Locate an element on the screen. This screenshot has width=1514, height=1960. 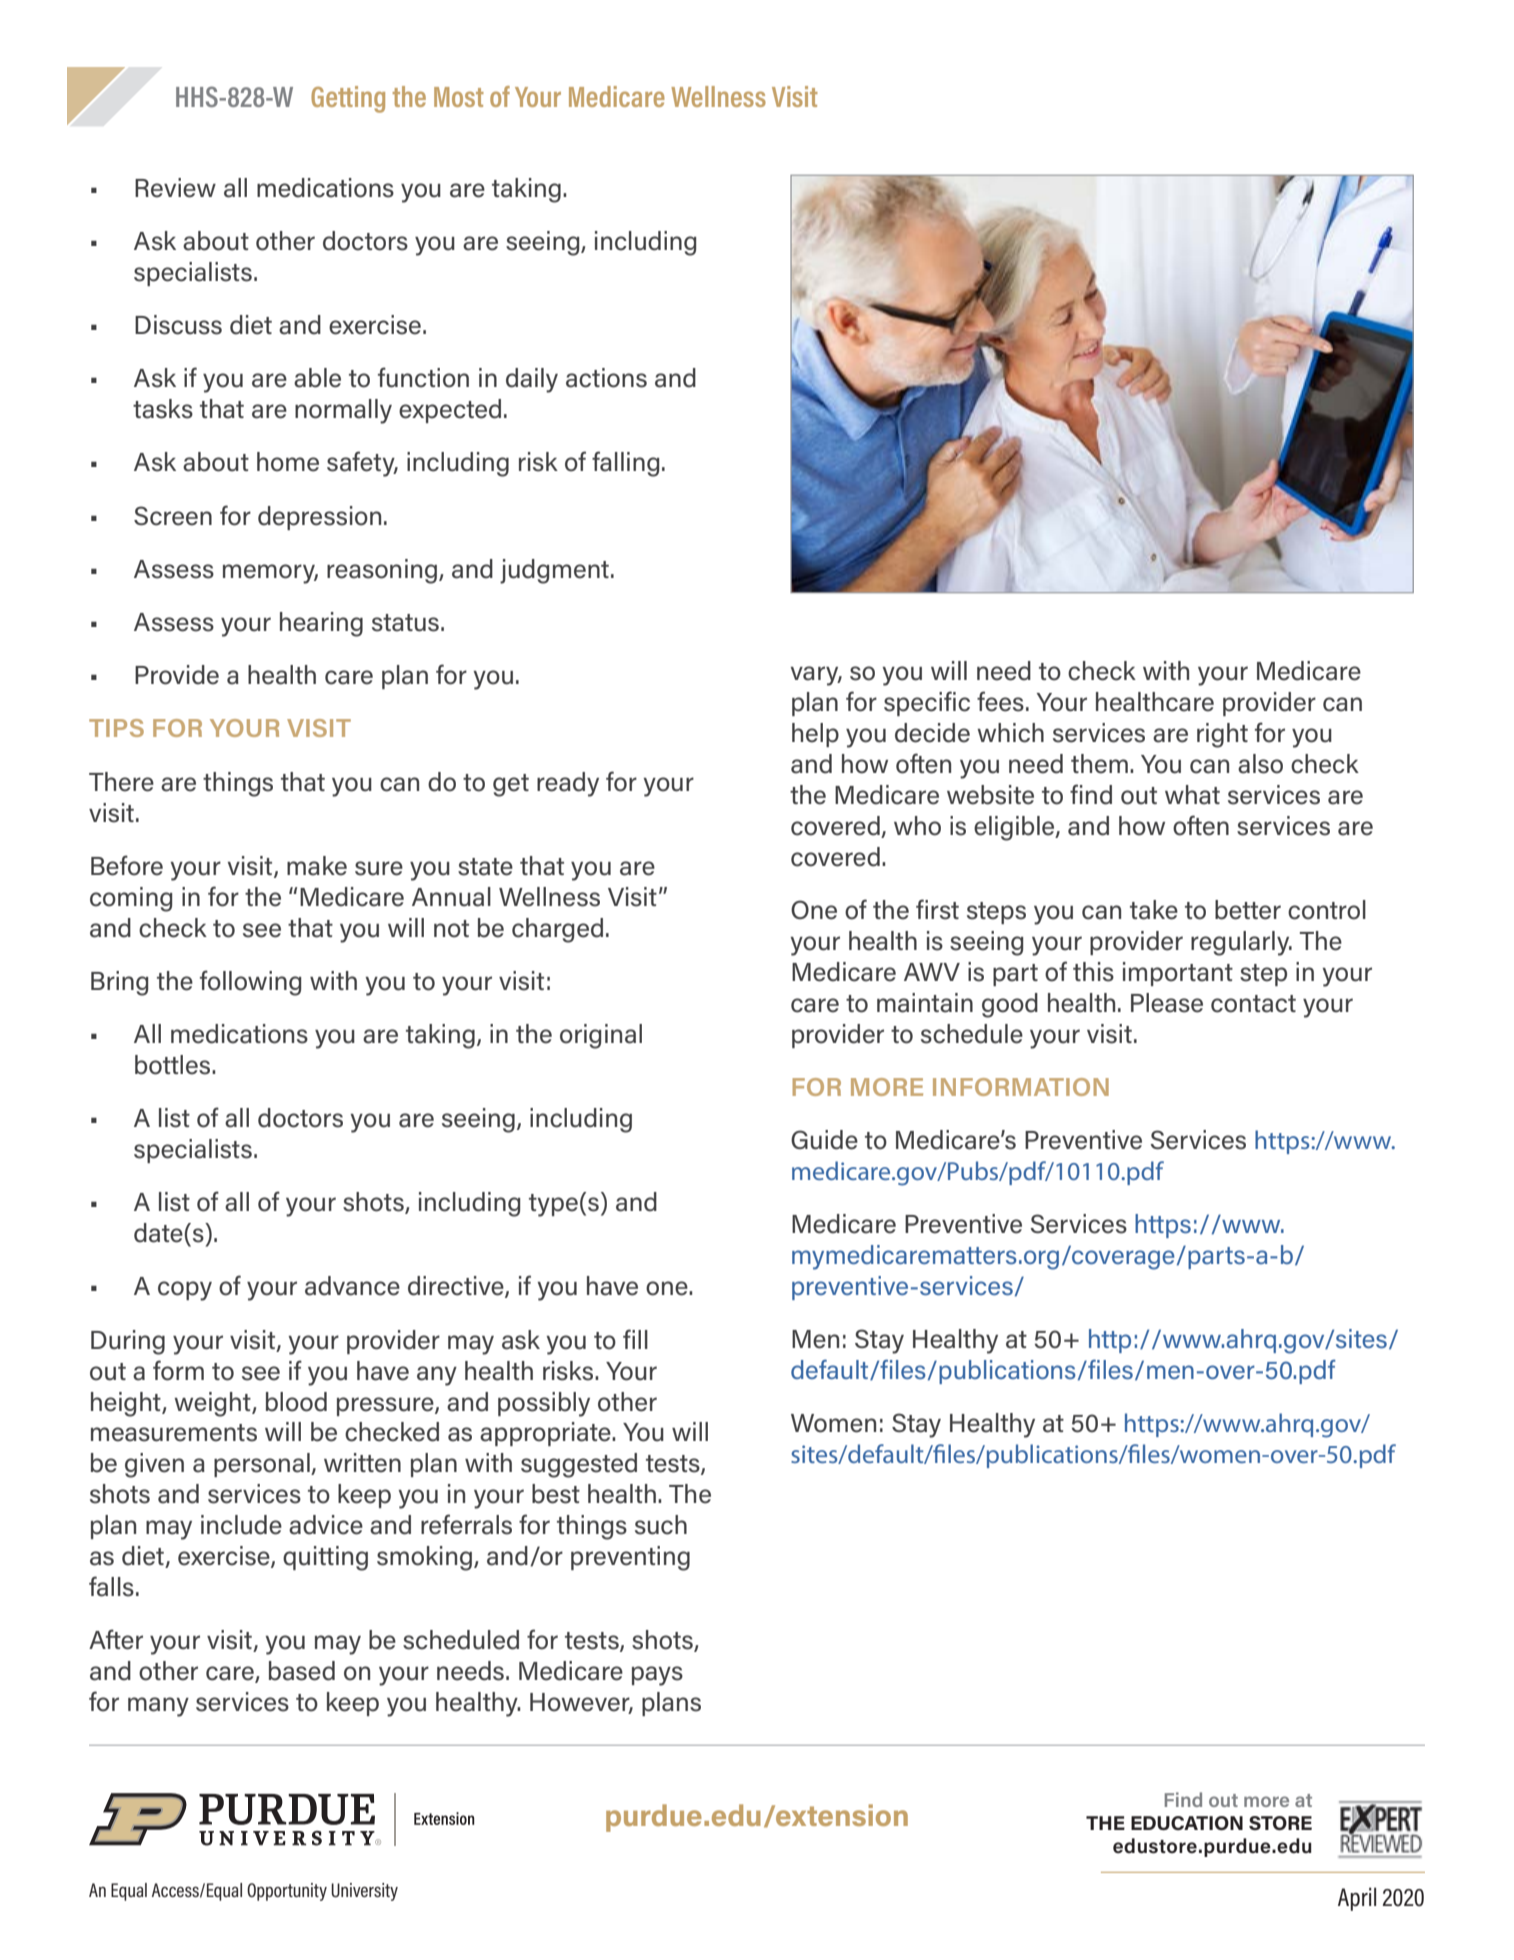
actions is located at coordinates (606, 378).
